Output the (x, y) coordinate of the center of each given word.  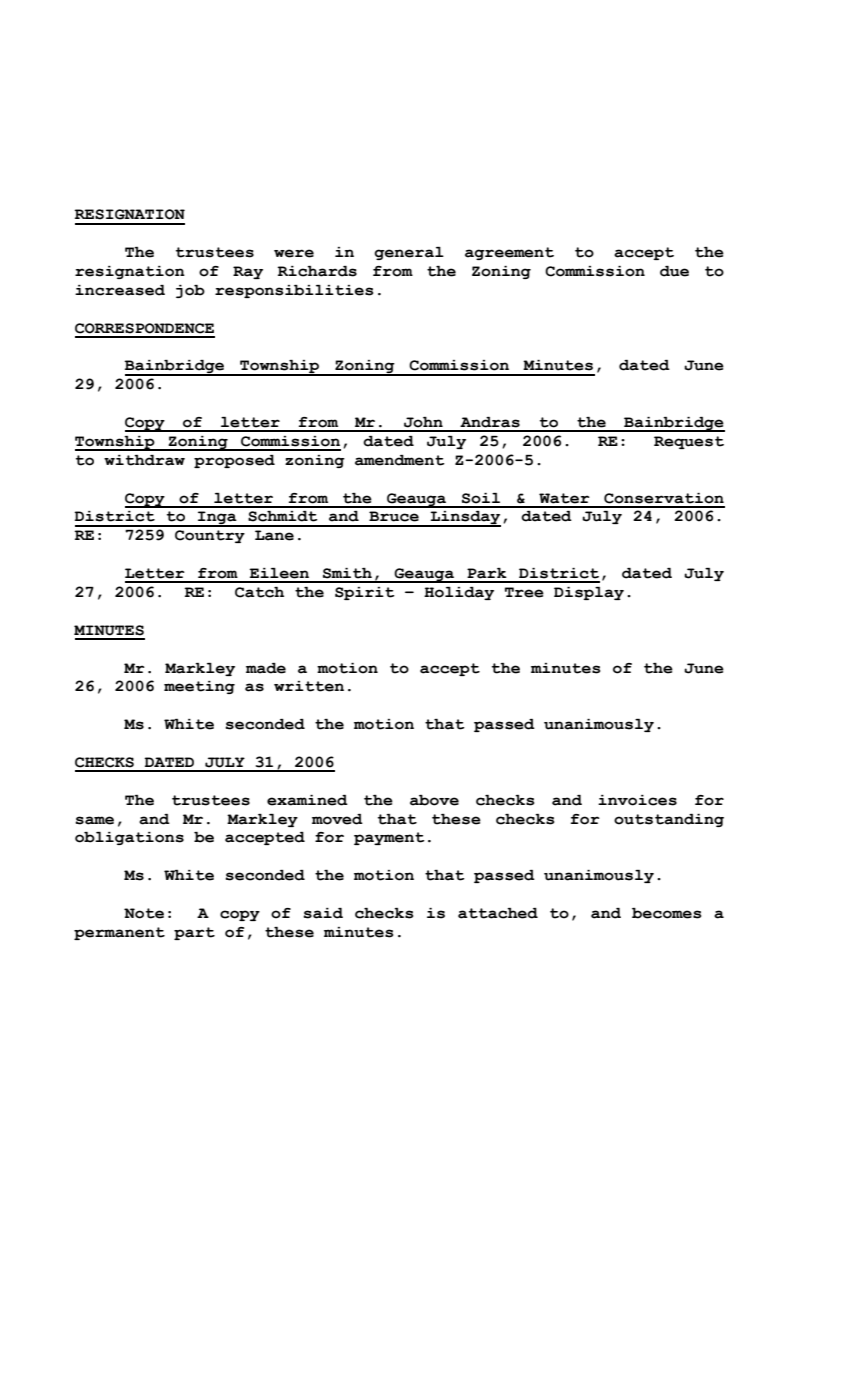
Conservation (664, 498)
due (674, 271)
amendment (400, 460)
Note (144, 913)
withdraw (144, 460)
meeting (199, 687)
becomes (666, 913)
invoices (637, 800)
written (309, 686)
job (190, 291)
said (323, 913)
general (409, 253)
